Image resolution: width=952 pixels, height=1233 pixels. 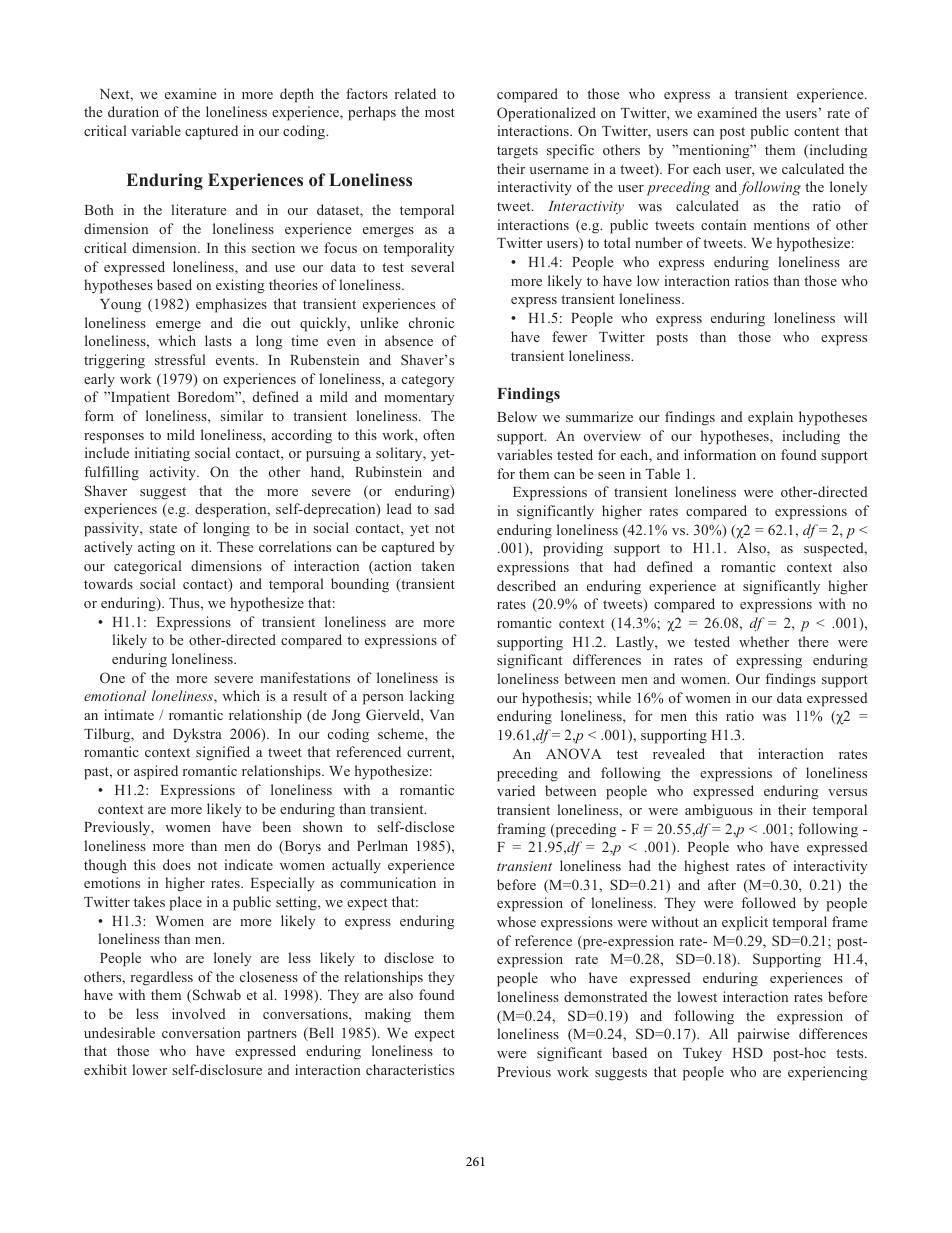 What do you see at coordinates (162, 454) in the page?
I see `initiating` at bounding box center [162, 454].
